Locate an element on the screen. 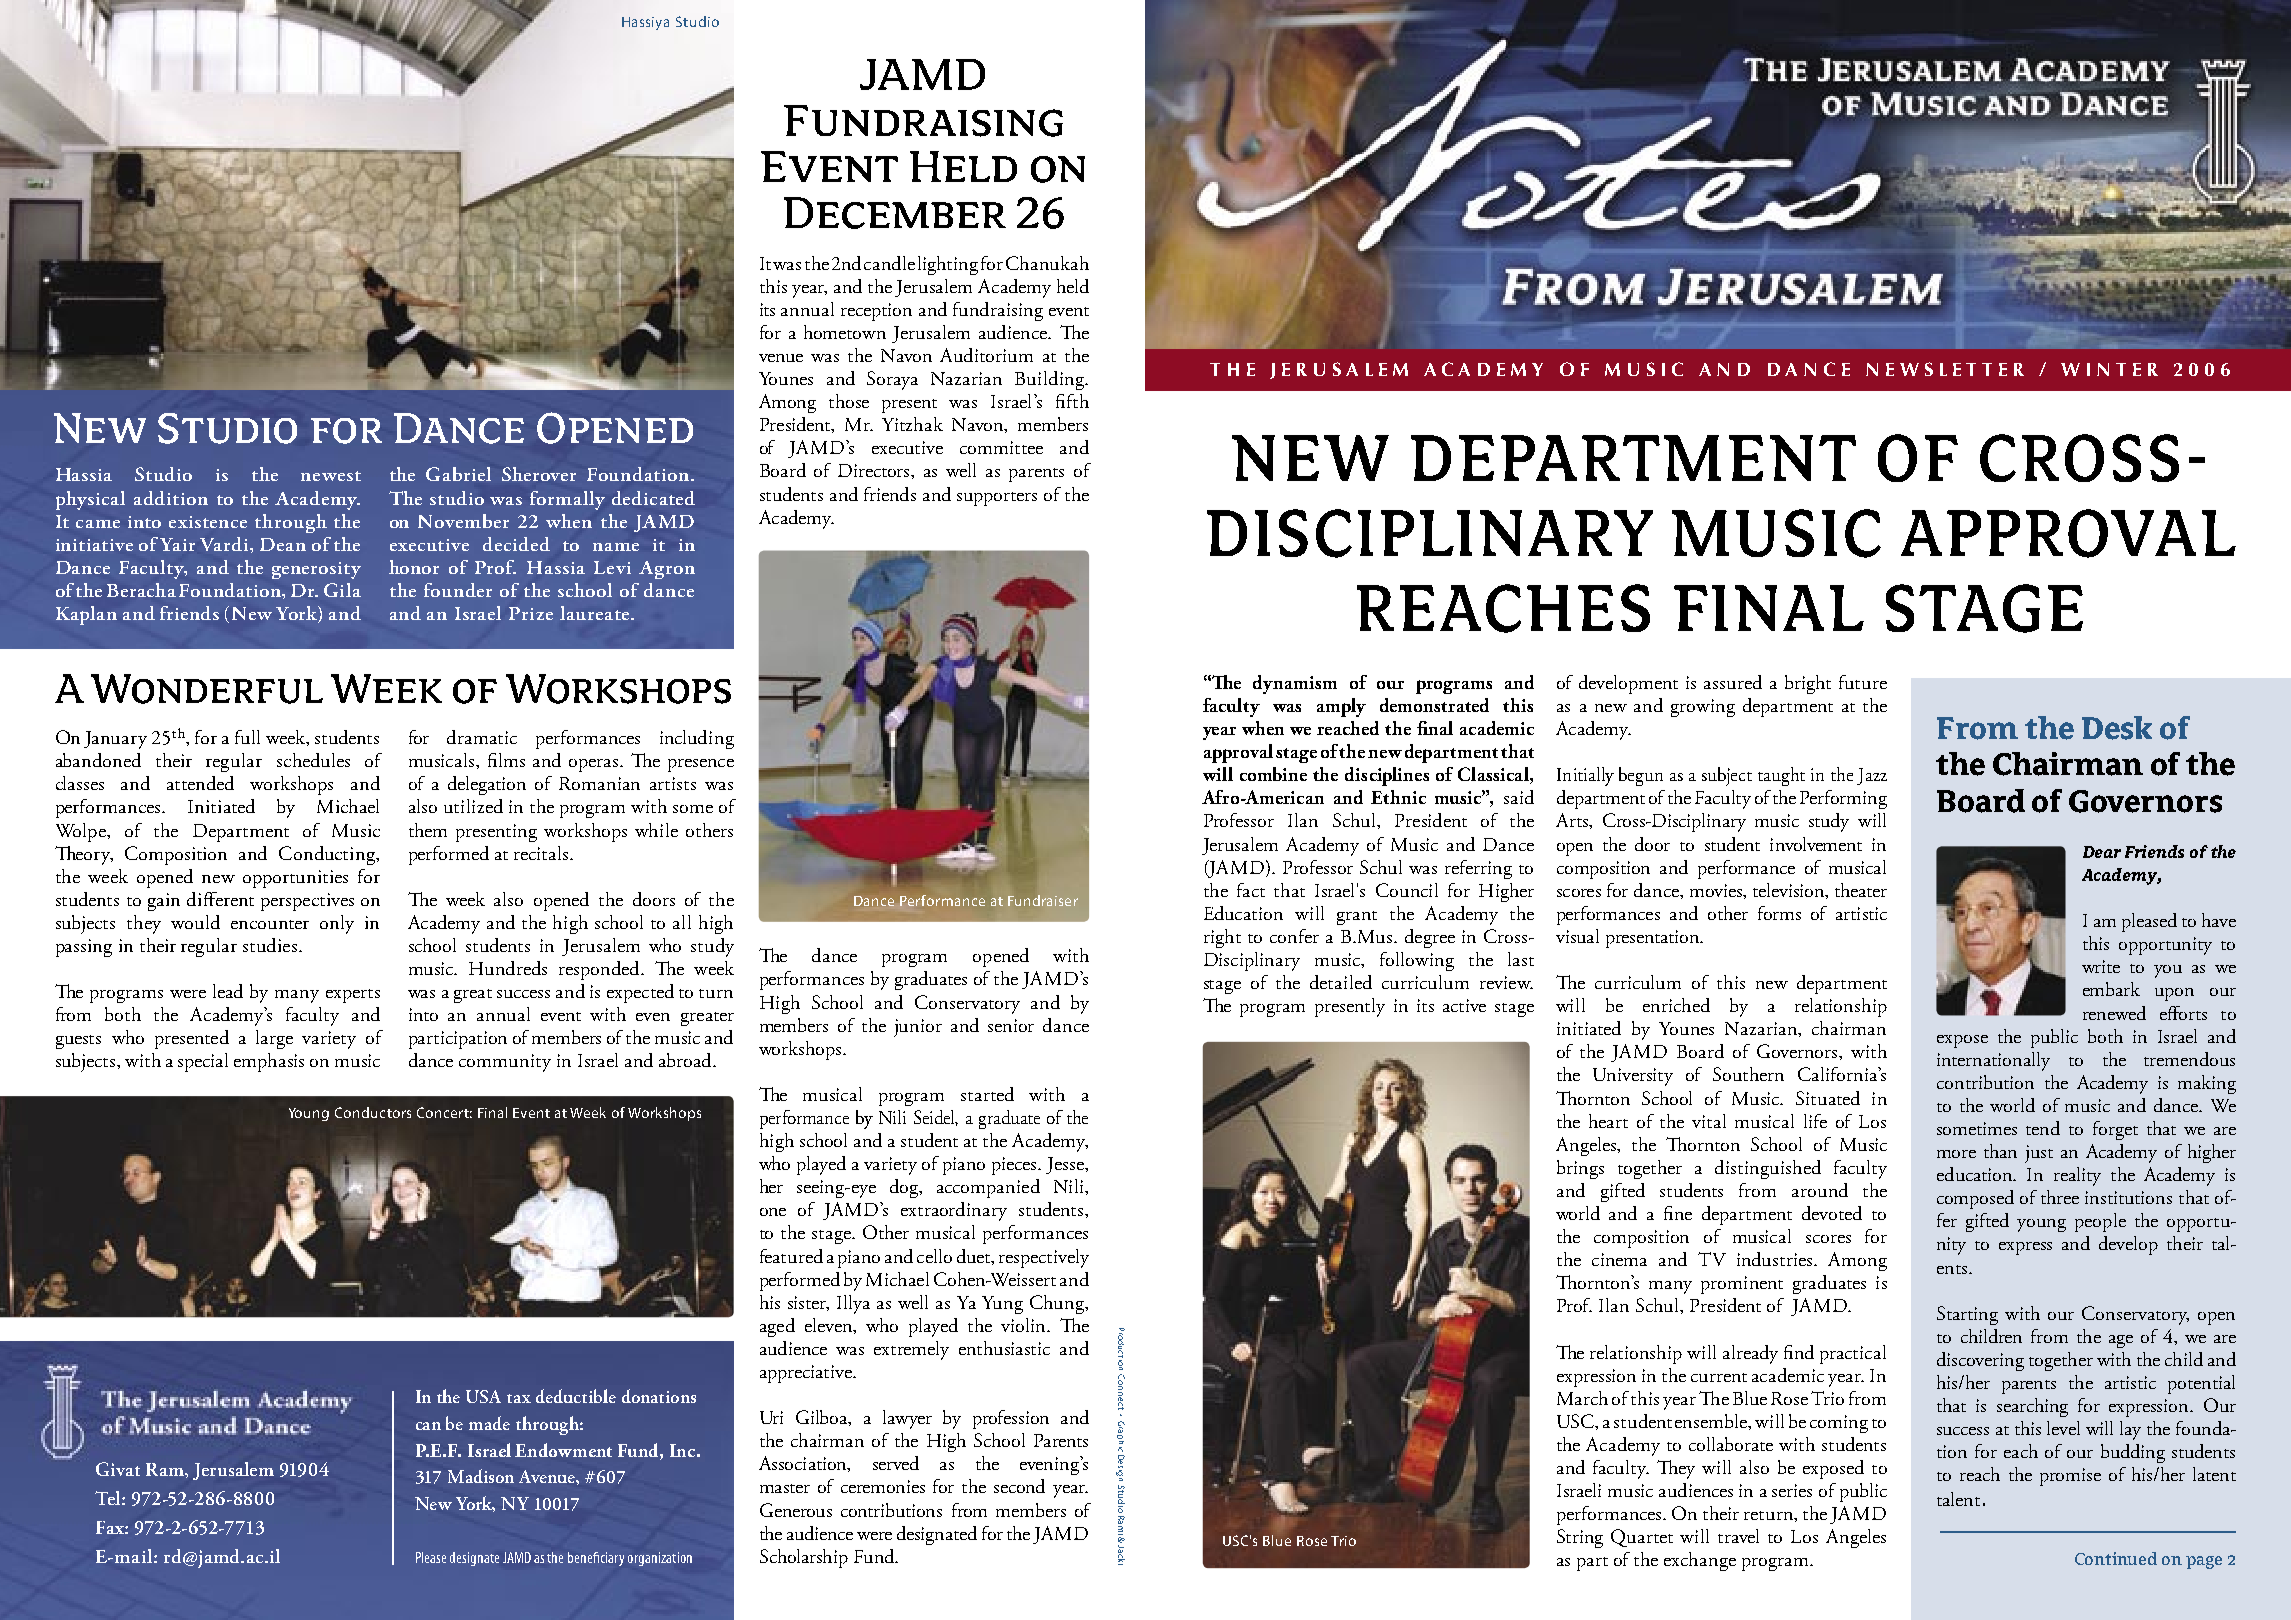 The image size is (2291, 1620). Chanukah is located at coordinates (1047, 263).
